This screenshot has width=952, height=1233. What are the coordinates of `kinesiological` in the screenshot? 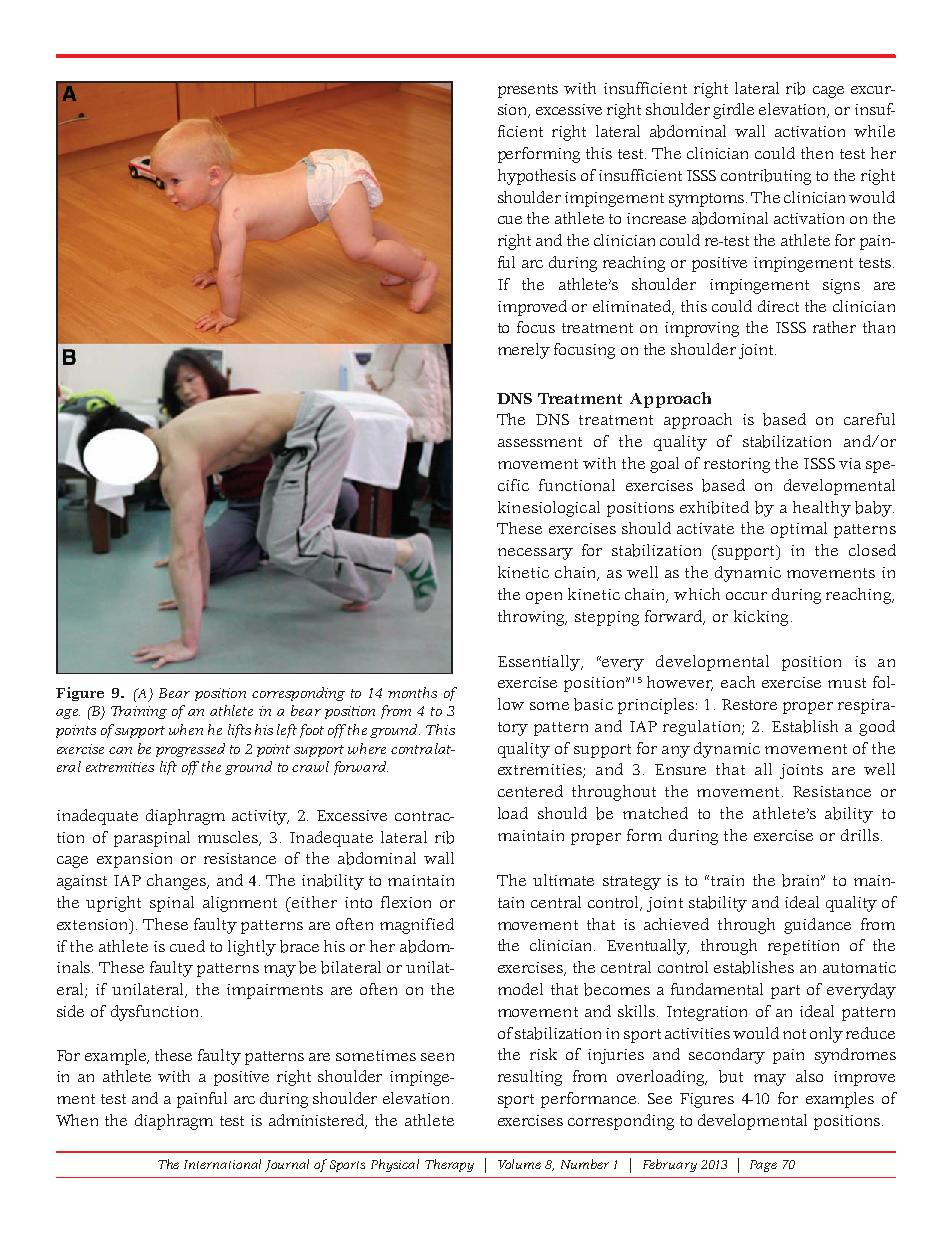 It's located at (549, 509).
